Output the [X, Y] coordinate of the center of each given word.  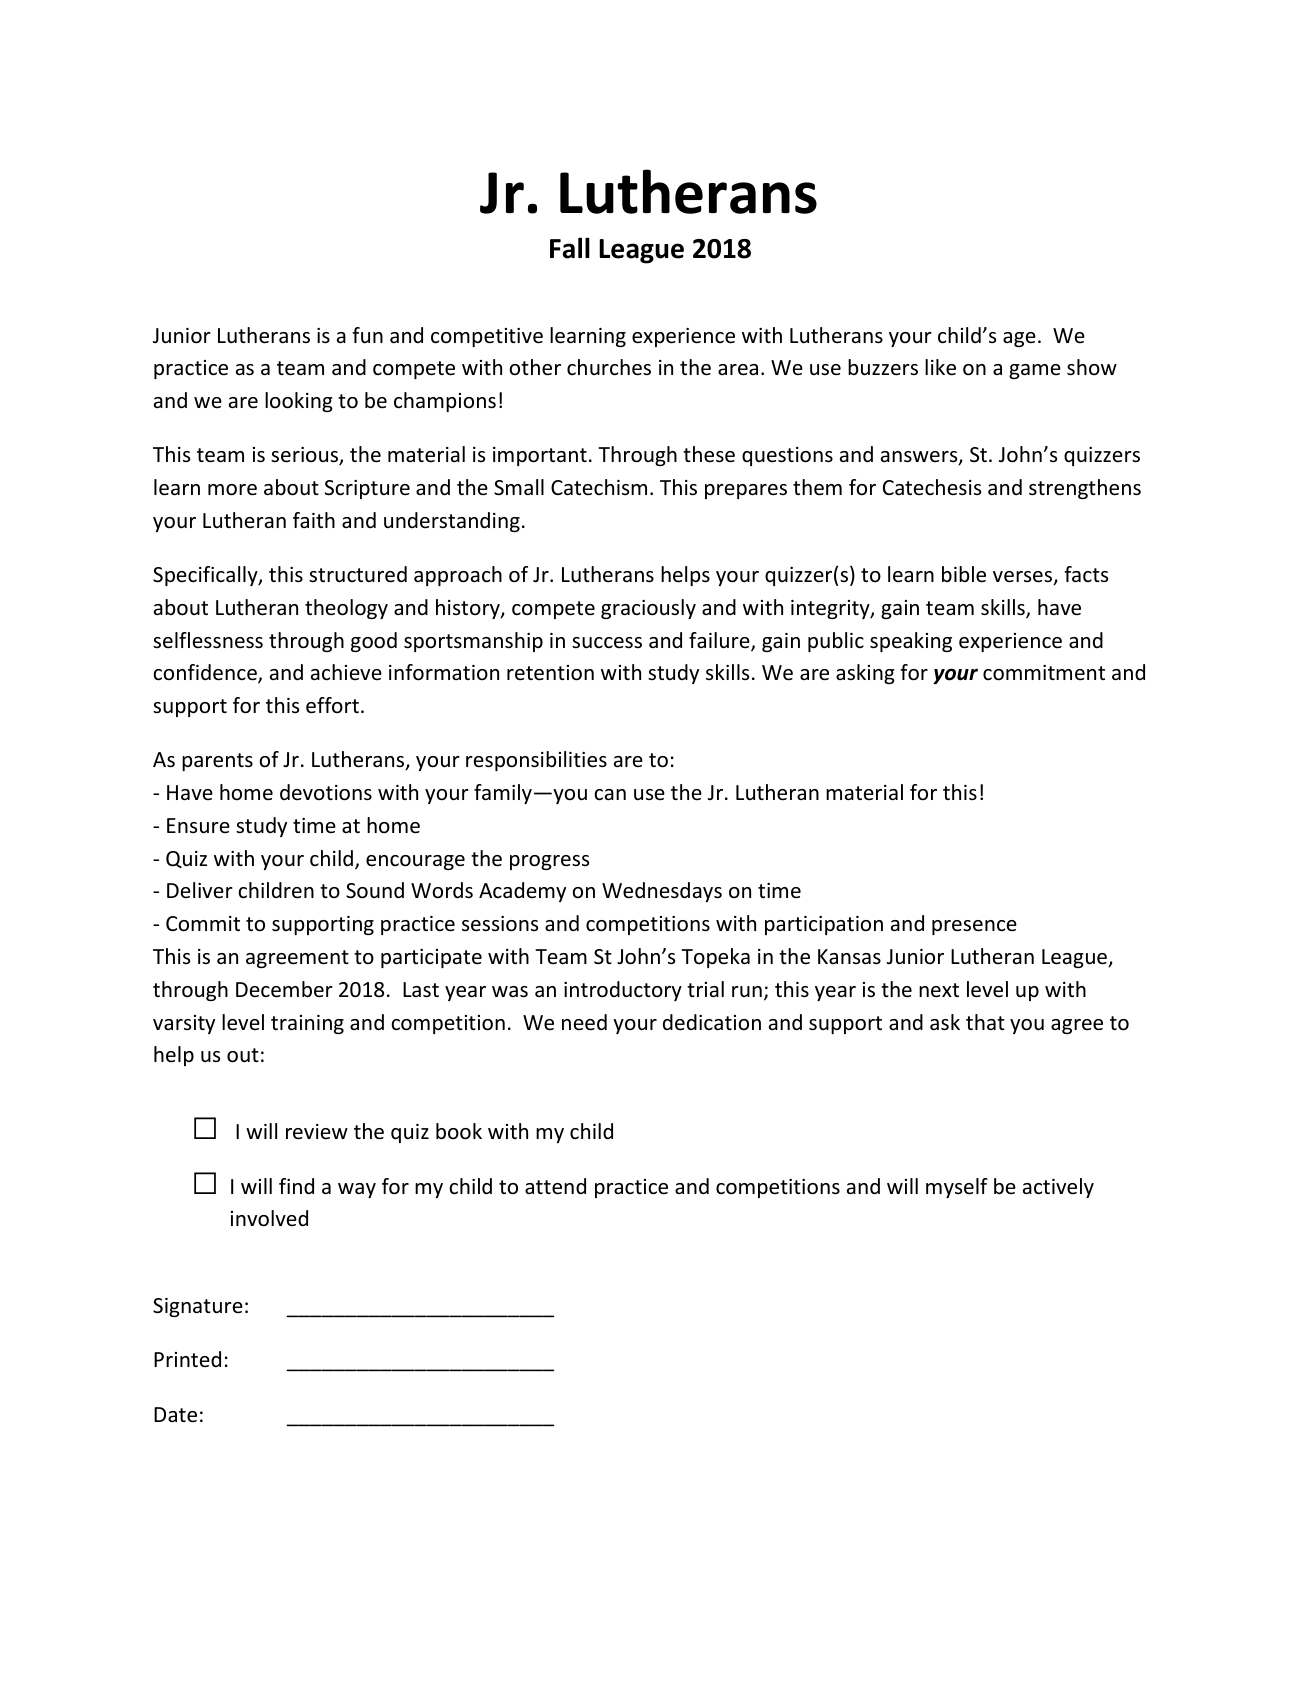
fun [367, 335]
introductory [623, 991]
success [607, 643]
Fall [570, 248]
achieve [346, 672]
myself [957, 1188]
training [307, 1024]
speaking [911, 642]
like [940, 367]
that [985, 1022]
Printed [187, 1359]
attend [555, 1186]
